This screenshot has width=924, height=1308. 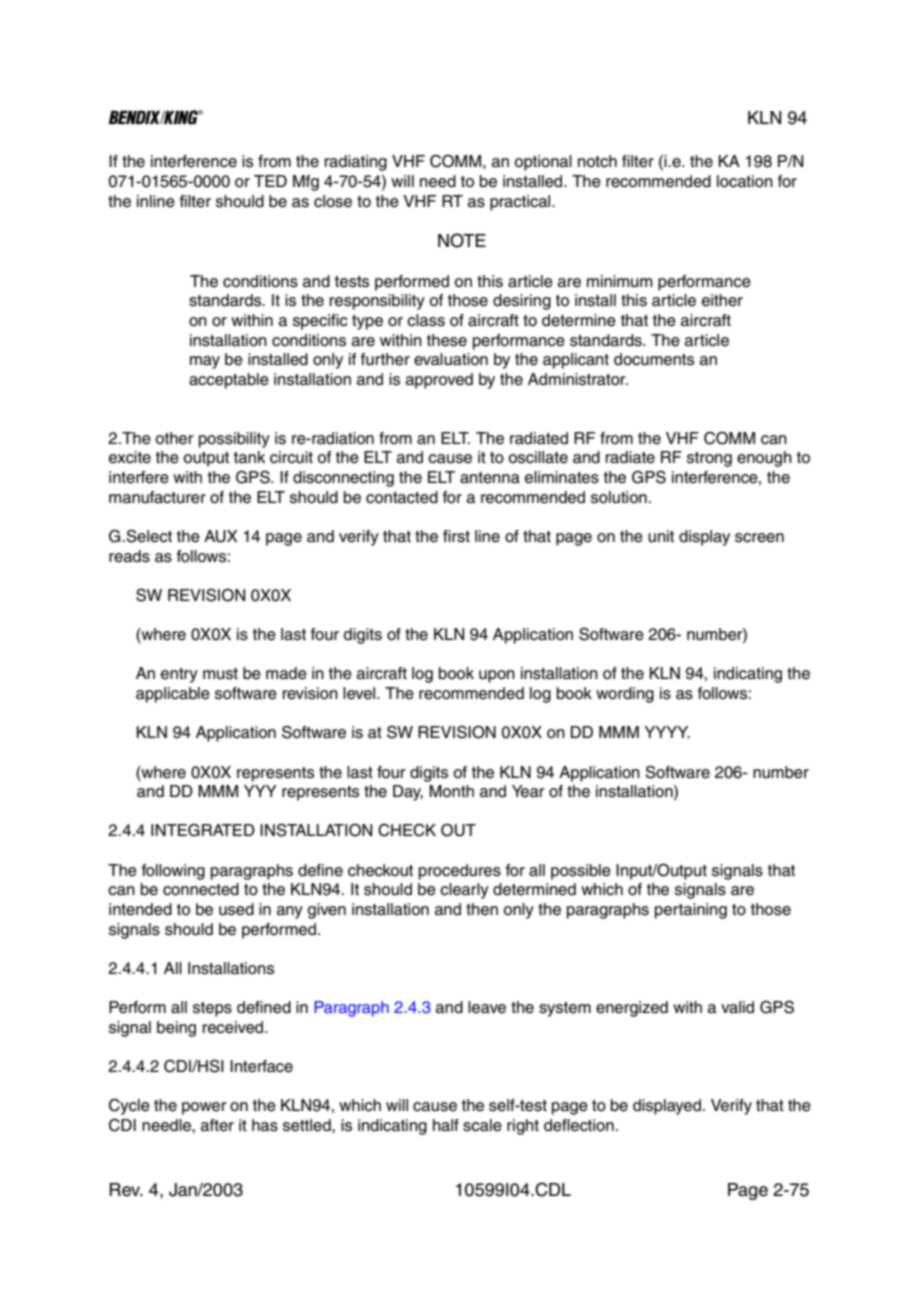 What do you see at coordinates (221, 536) in the screenshot?
I see `AUX` at bounding box center [221, 536].
